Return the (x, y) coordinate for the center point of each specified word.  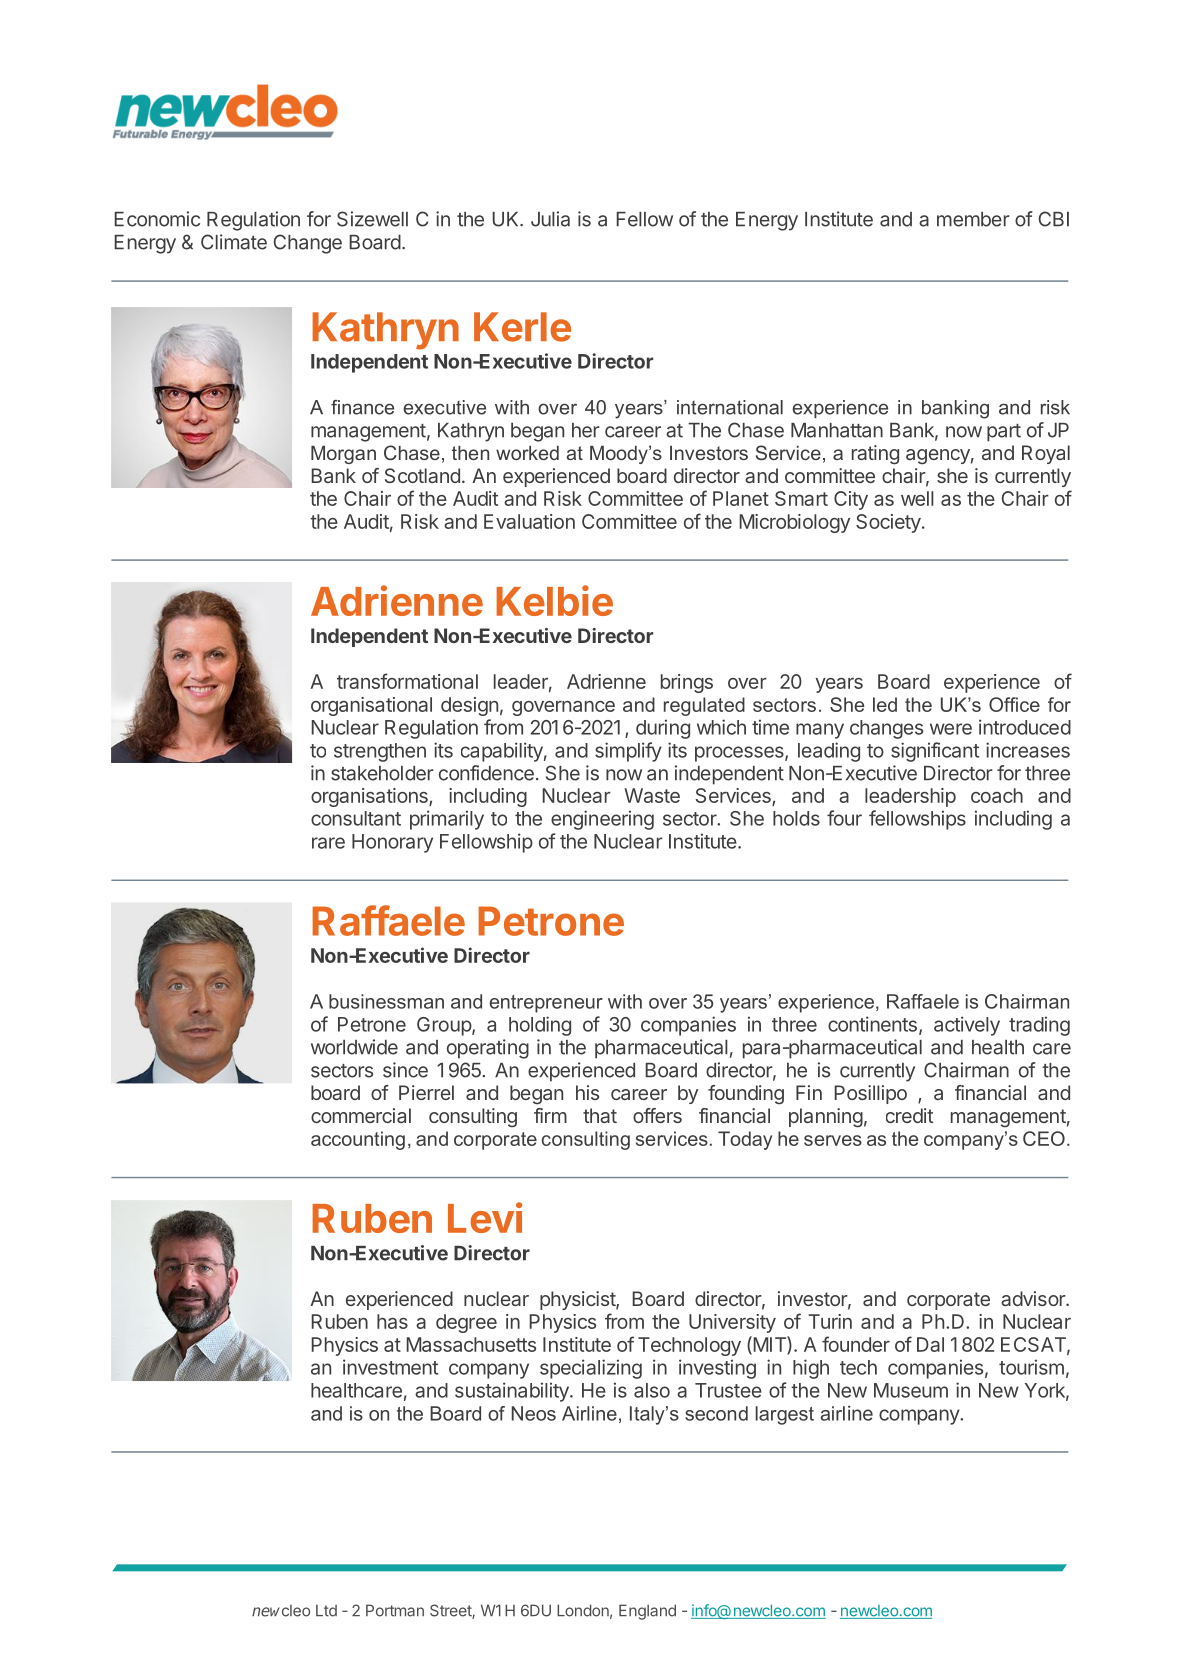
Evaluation (529, 521)
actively (967, 1026)
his (587, 1092)
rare (328, 843)
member (973, 219)
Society (889, 523)
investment (390, 1367)
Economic (157, 219)
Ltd (326, 1610)
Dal (930, 1344)
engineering (602, 820)
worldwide (354, 1047)
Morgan (343, 455)
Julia (550, 219)
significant (935, 752)
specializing (591, 1369)
